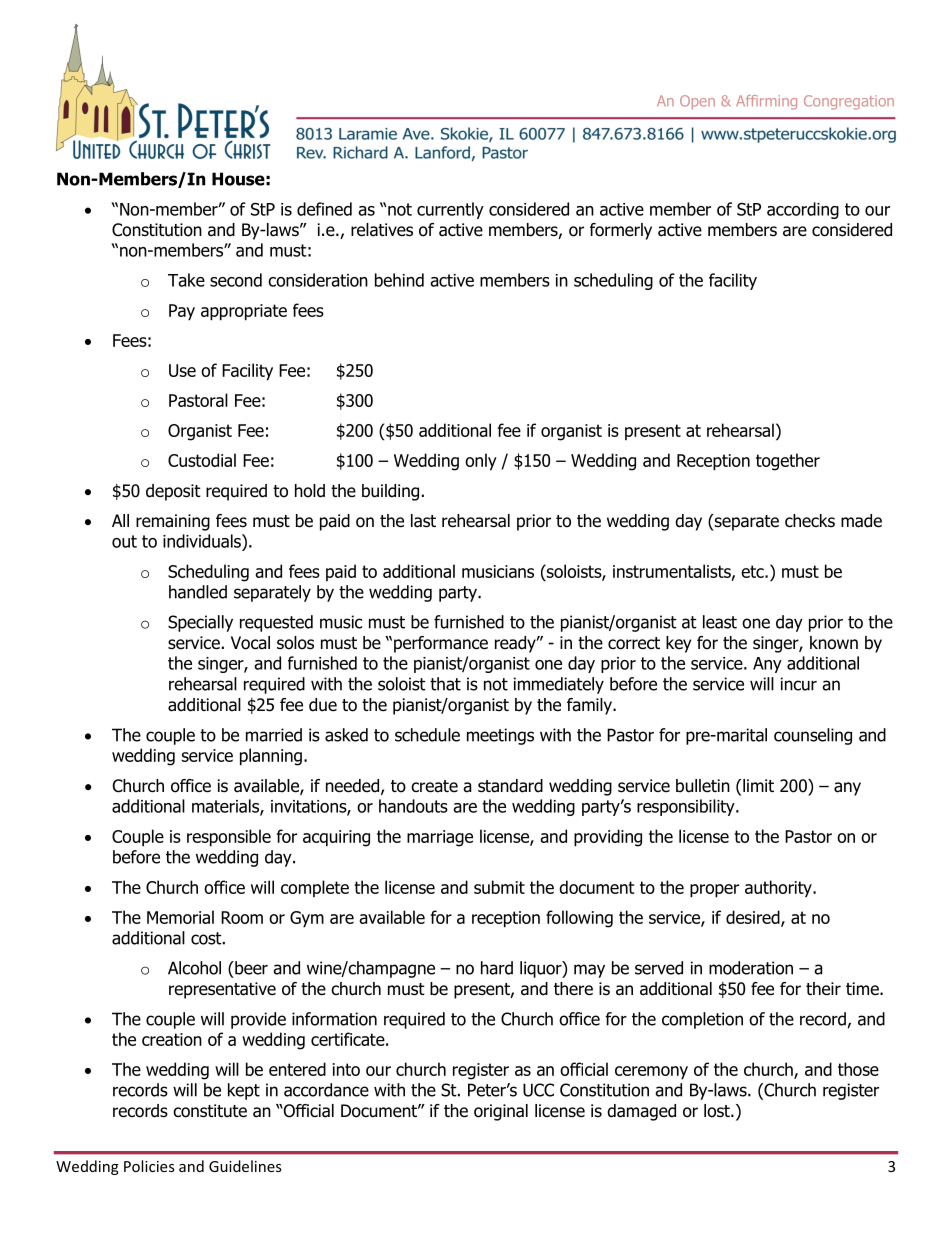  I want to click on appropriate, so click(244, 312).
